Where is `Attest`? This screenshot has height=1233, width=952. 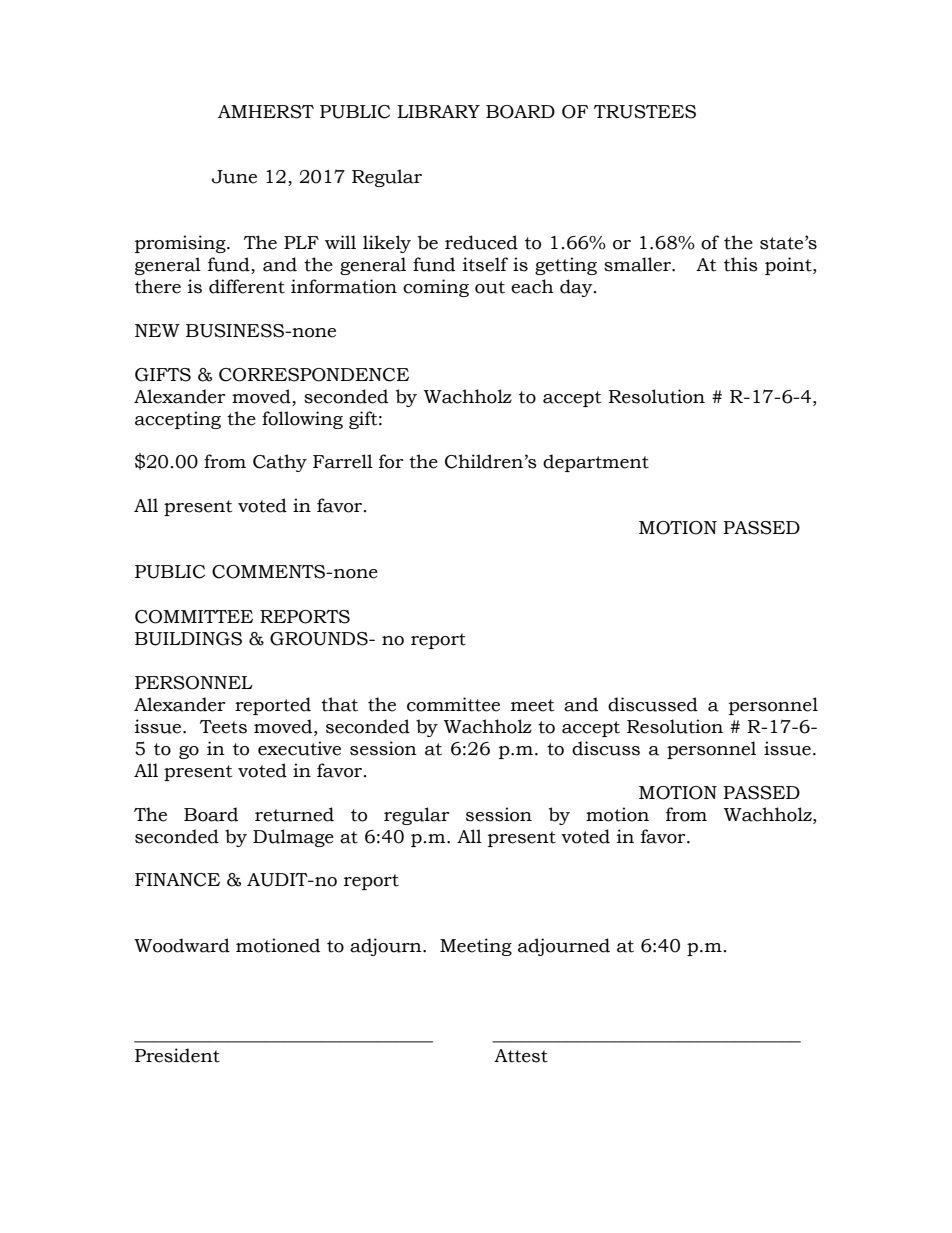 Attest is located at coordinates (521, 1056).
